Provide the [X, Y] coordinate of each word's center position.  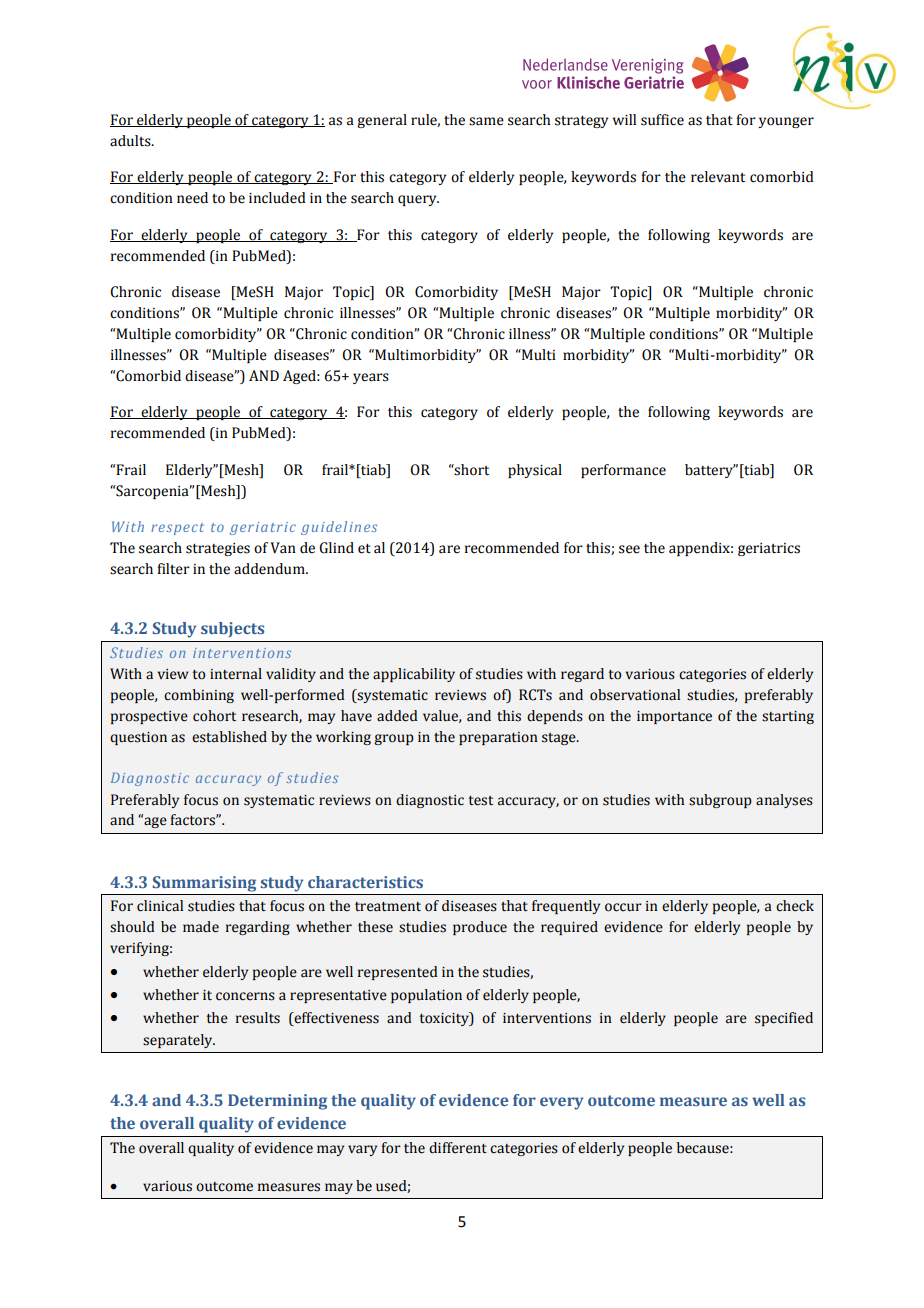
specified [784, 1019]
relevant [718, 177]
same [486, 121]
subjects [232, 629]
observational [635, 695]
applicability [414, 675]
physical [535, 471]
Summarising [204, 884]
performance [623, 471]
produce [480, 928]
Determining [277, 1102]
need [192, 198]
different [458, 1148]
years [371, 378]
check [795, 906]
